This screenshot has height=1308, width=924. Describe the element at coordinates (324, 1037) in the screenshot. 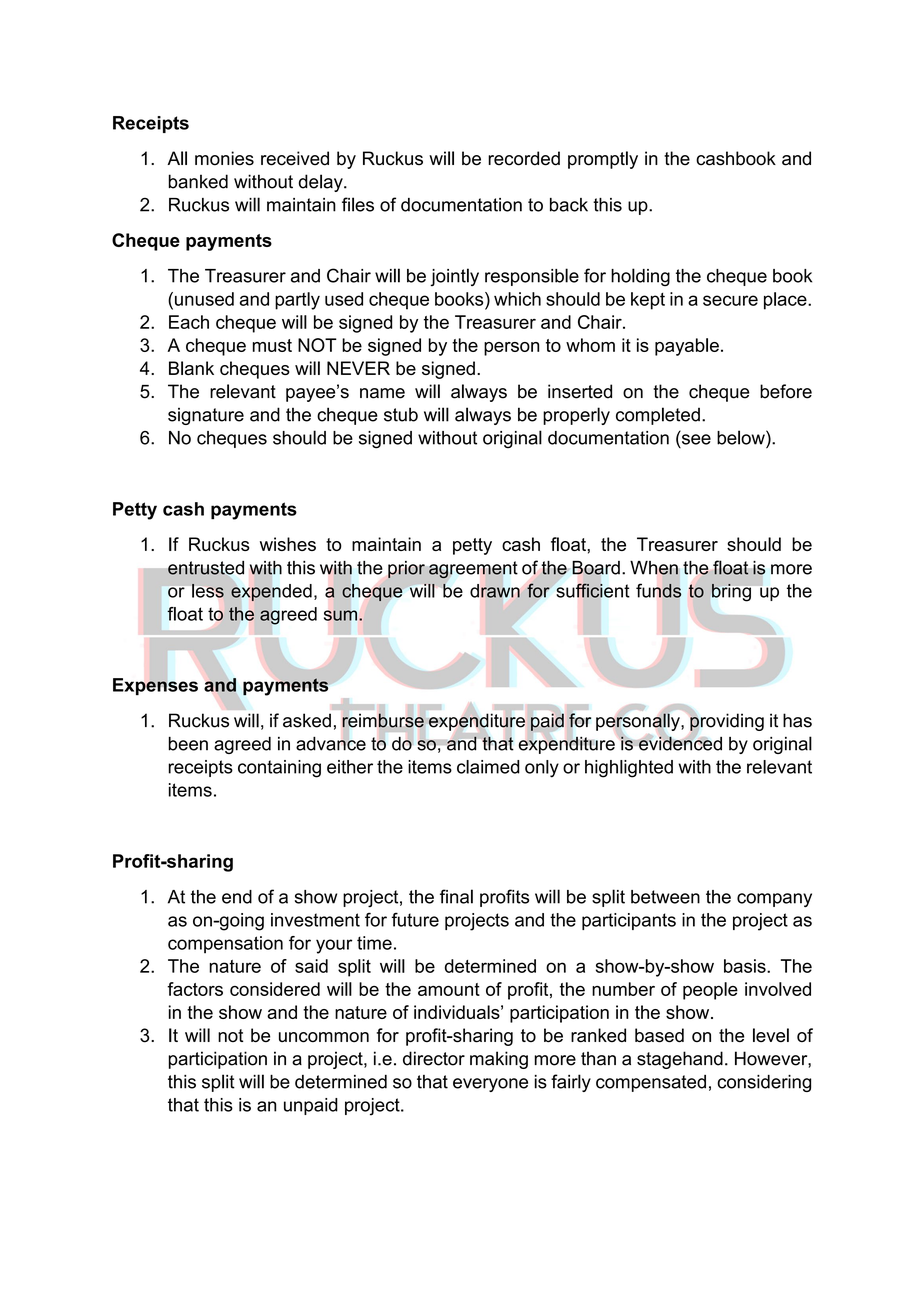

I see `uncommon` at that location.
